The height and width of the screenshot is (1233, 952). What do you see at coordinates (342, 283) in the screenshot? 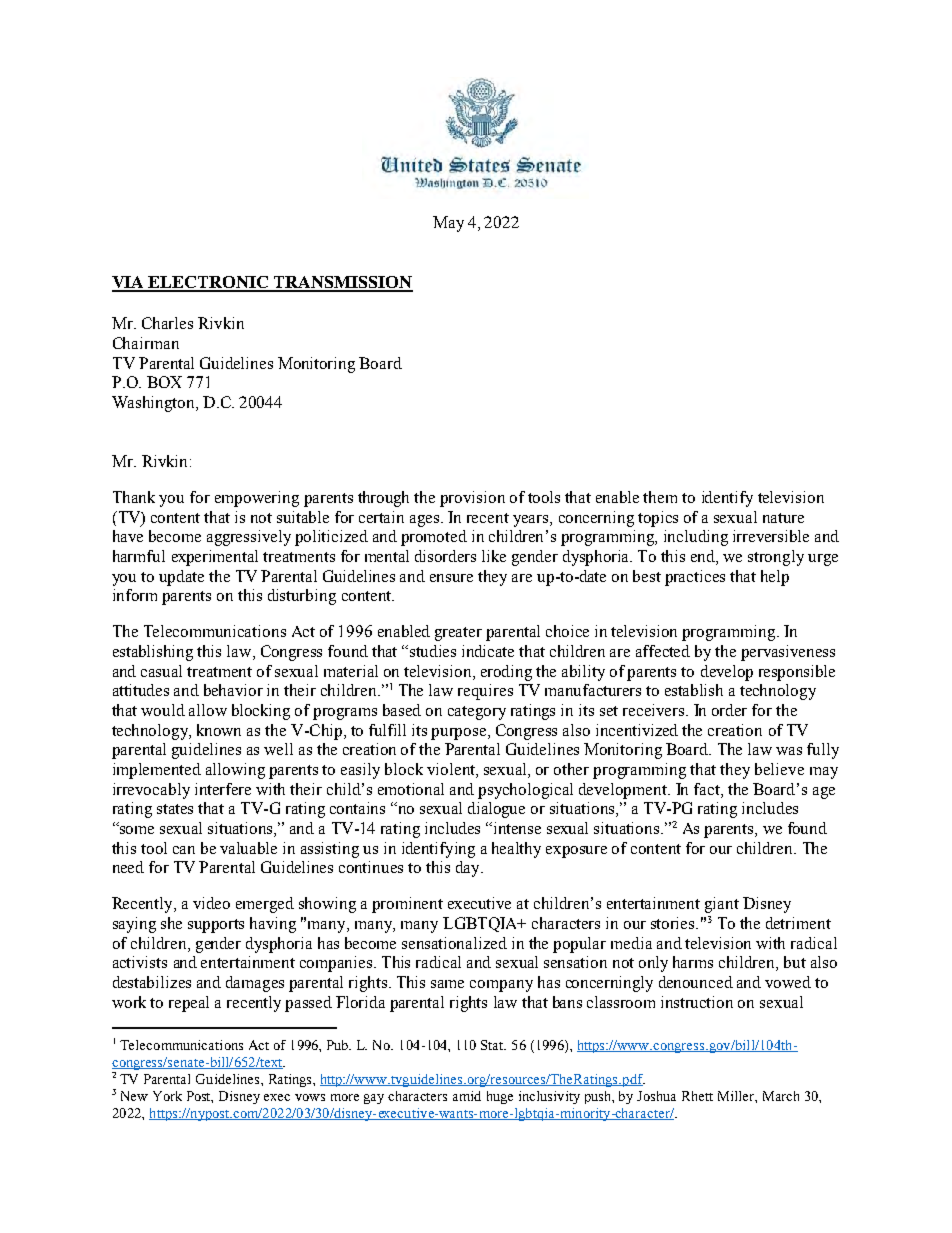
I see `TRANSMISSION` at bounding box center [342, 283].
